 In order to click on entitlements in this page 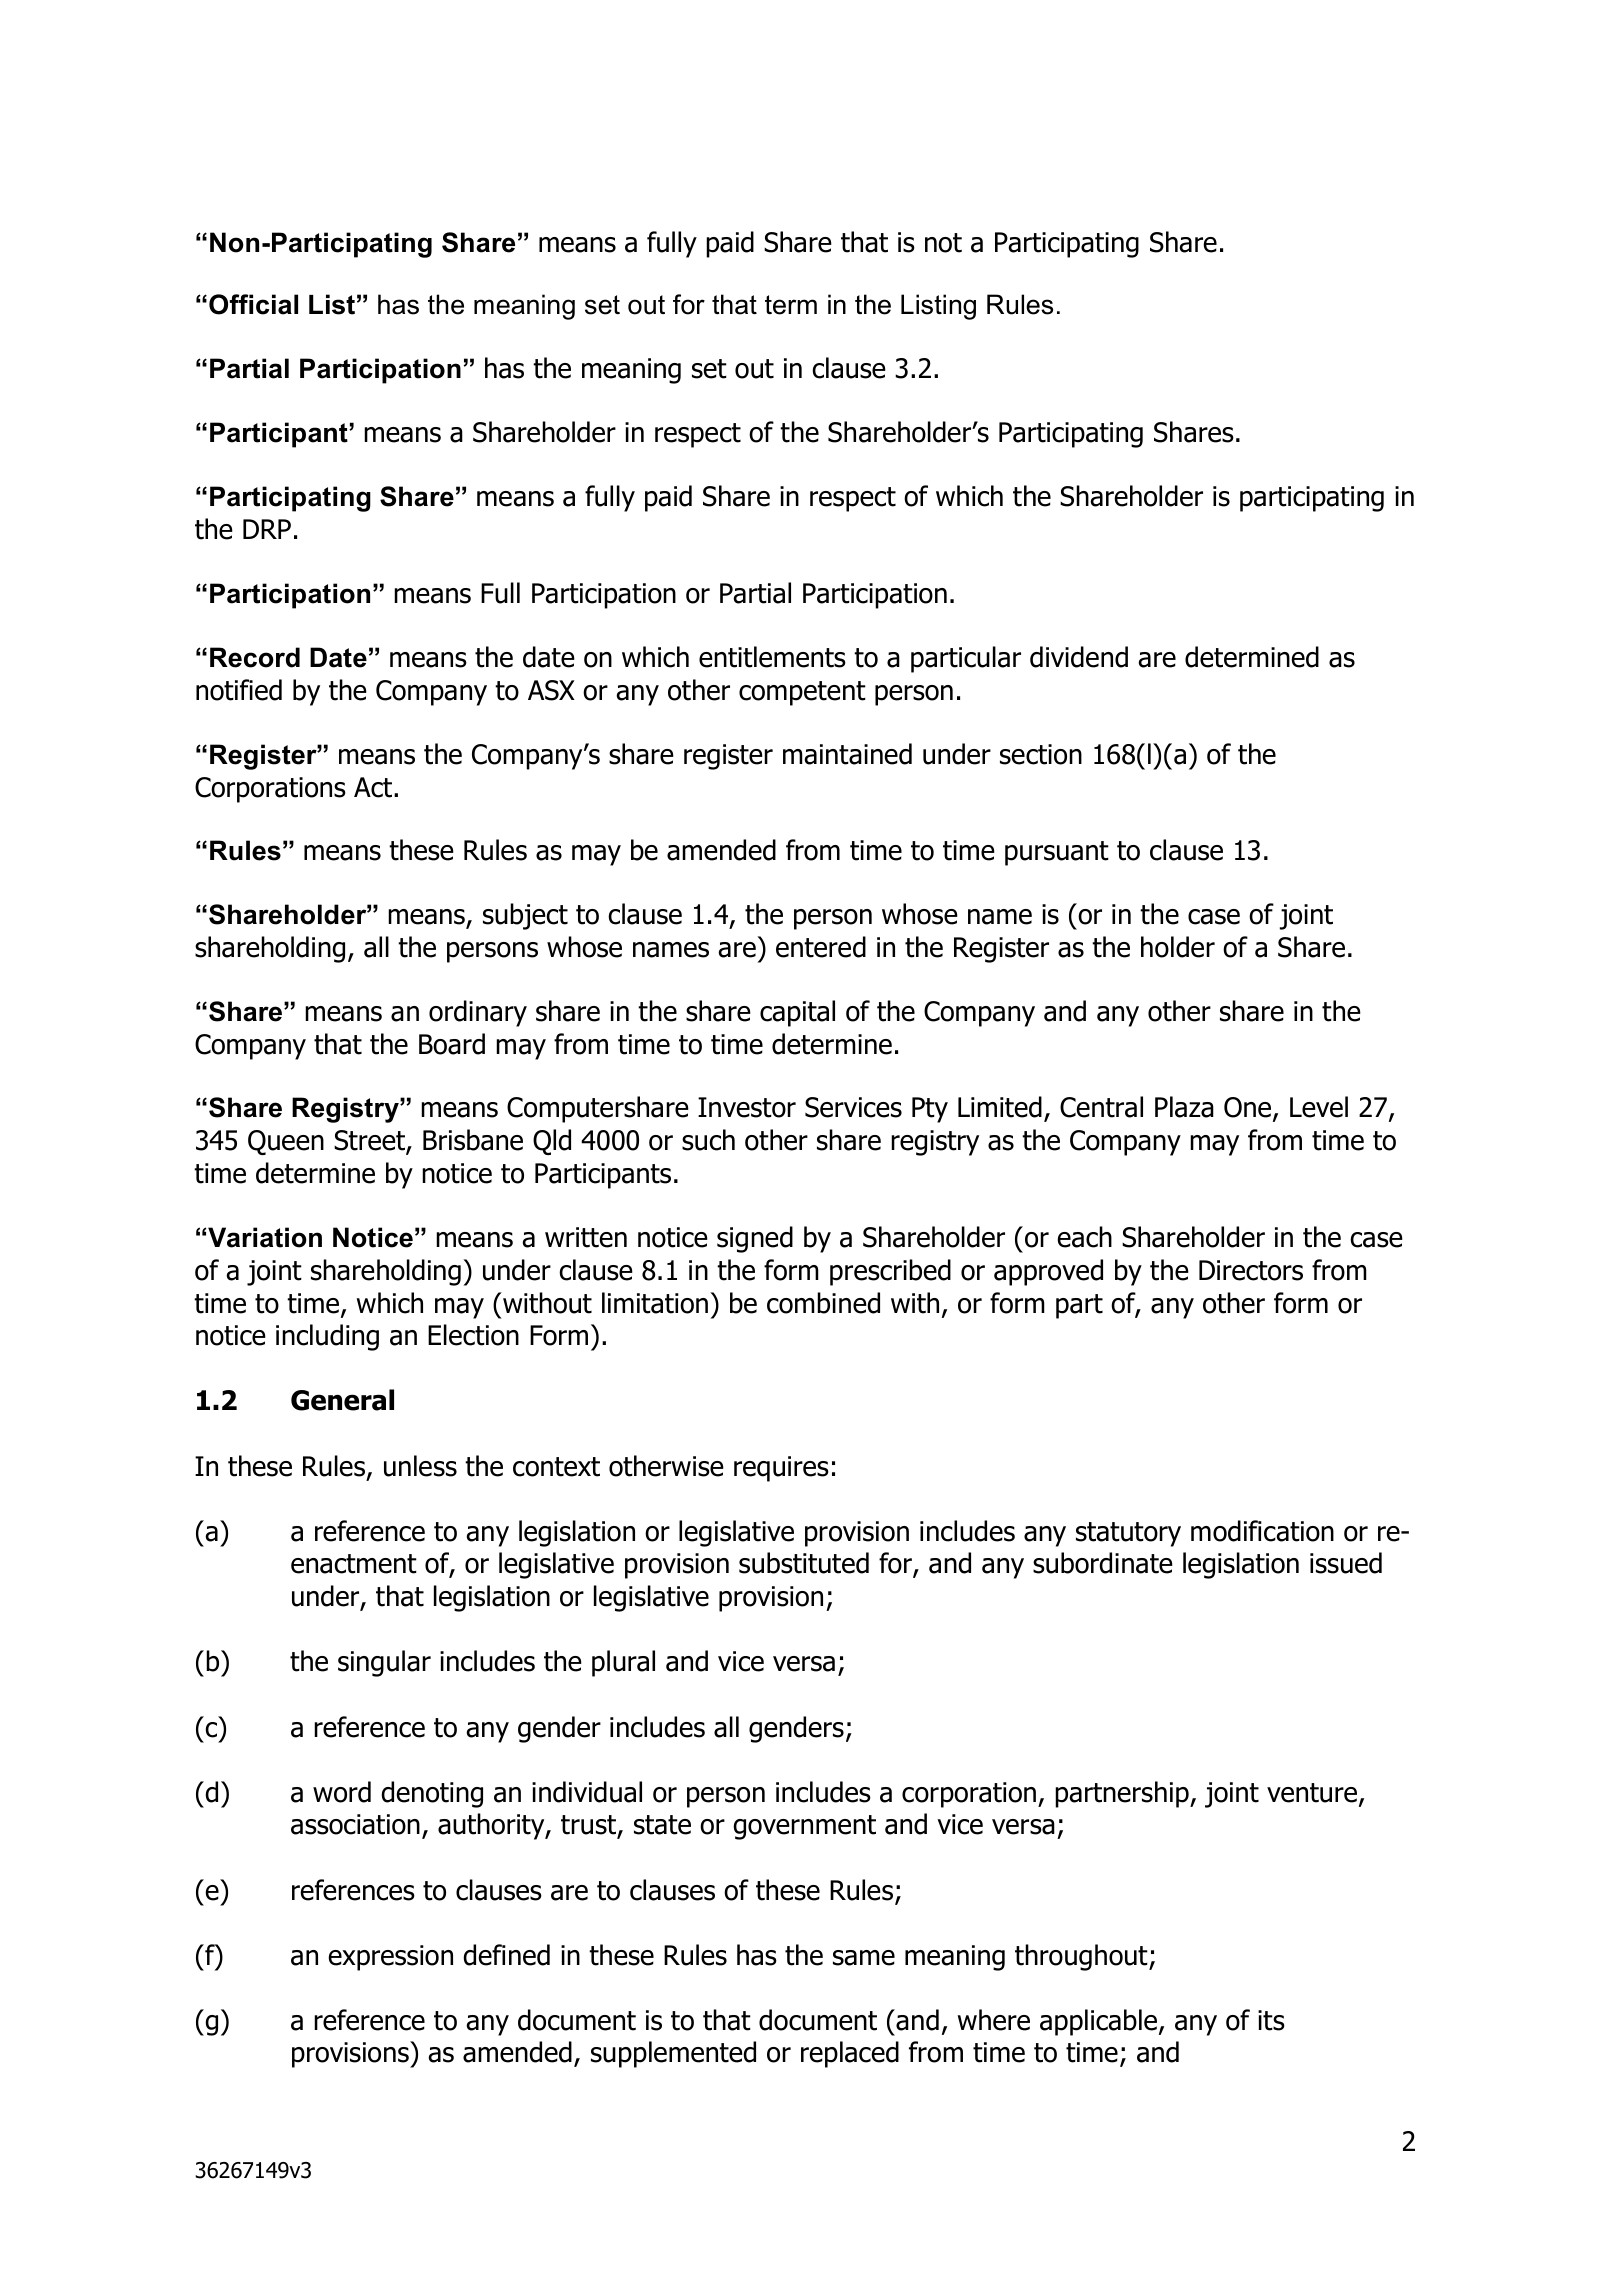, I will do `click(772, 657)`.
